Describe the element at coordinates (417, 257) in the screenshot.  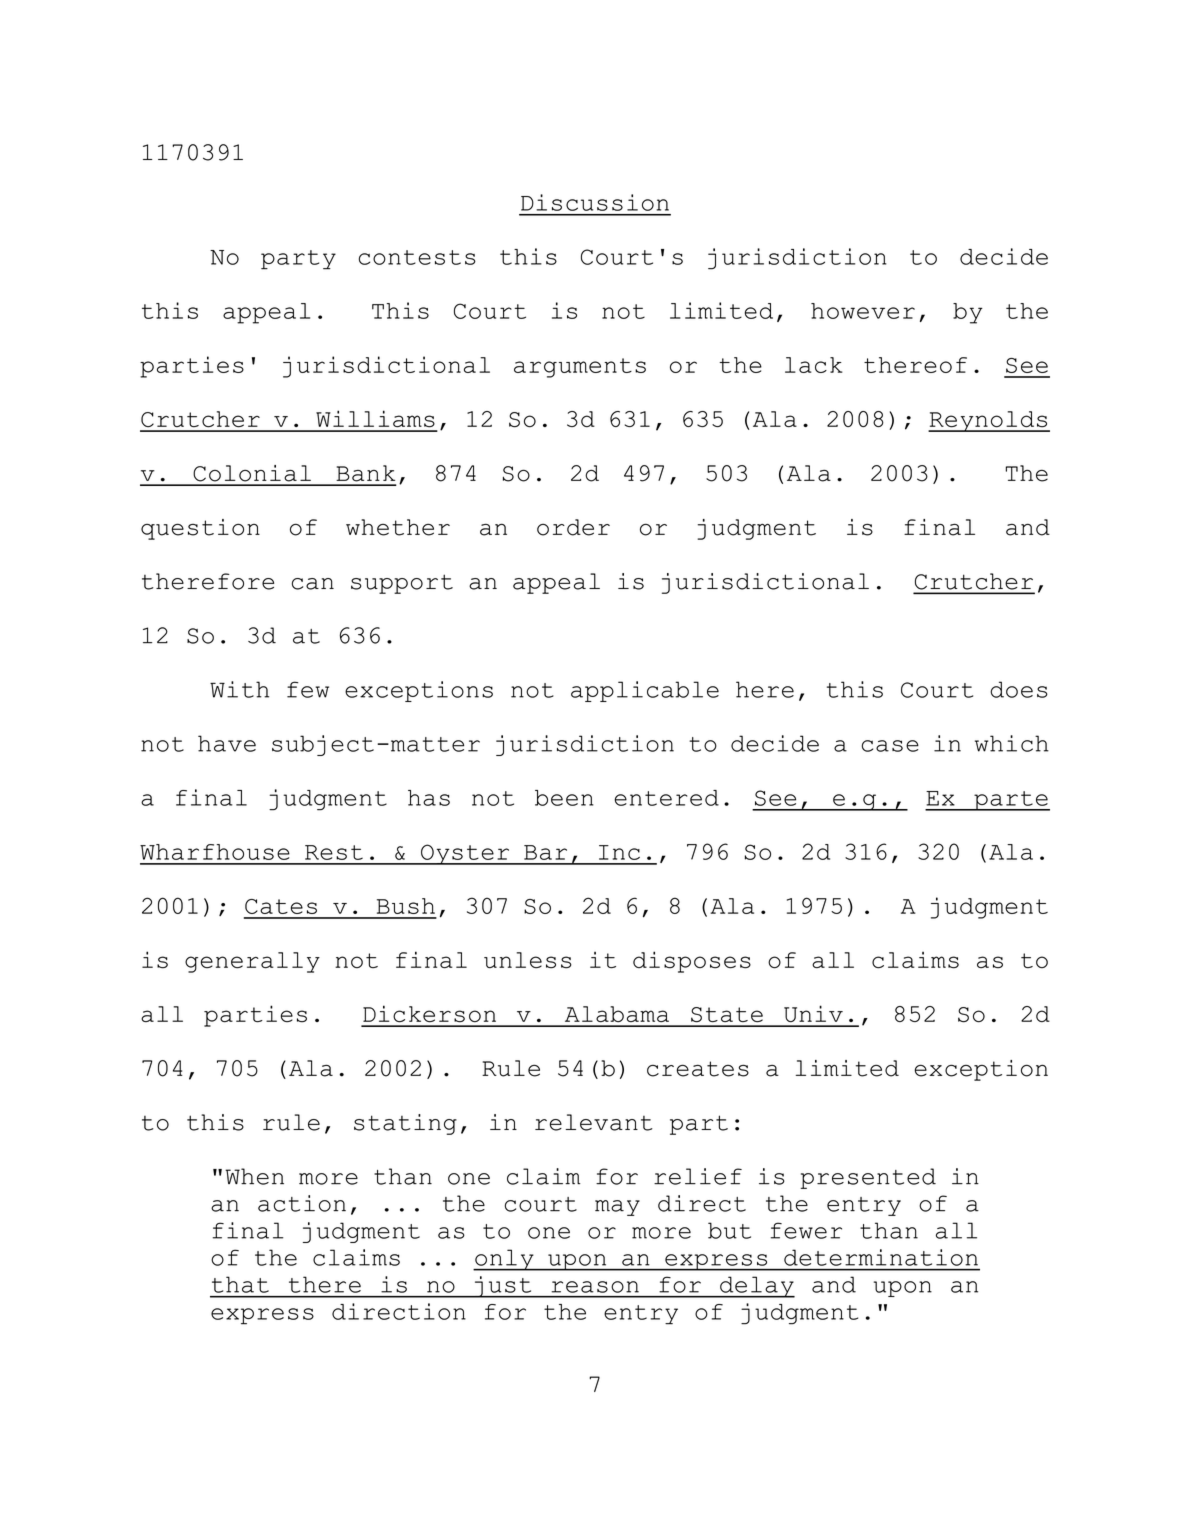
I see `contests` at that location.
